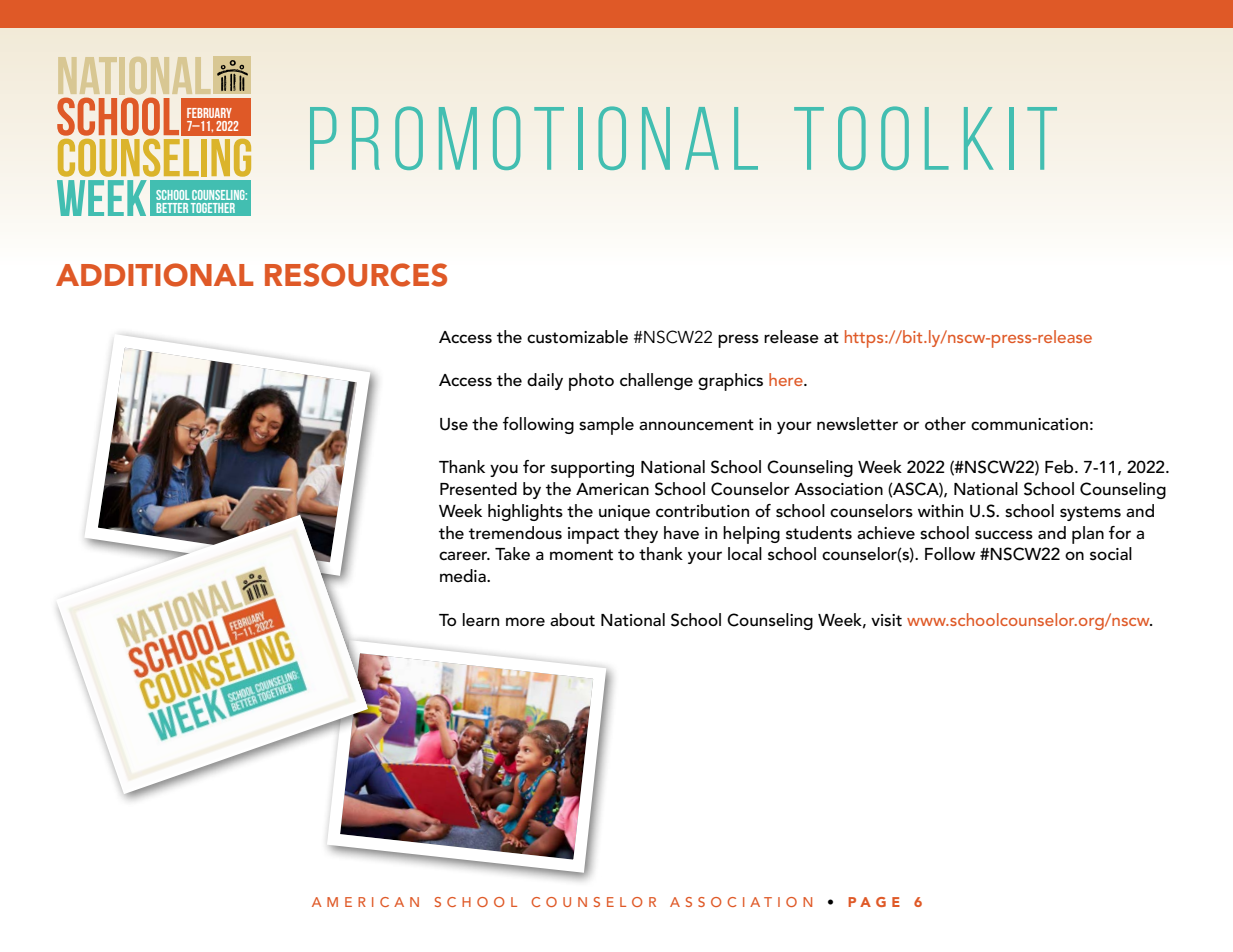 This screenshot has width=1233, height=952. Describe the element at coordinates (481, 620) in the screenshot. I see `learn` at that location.
